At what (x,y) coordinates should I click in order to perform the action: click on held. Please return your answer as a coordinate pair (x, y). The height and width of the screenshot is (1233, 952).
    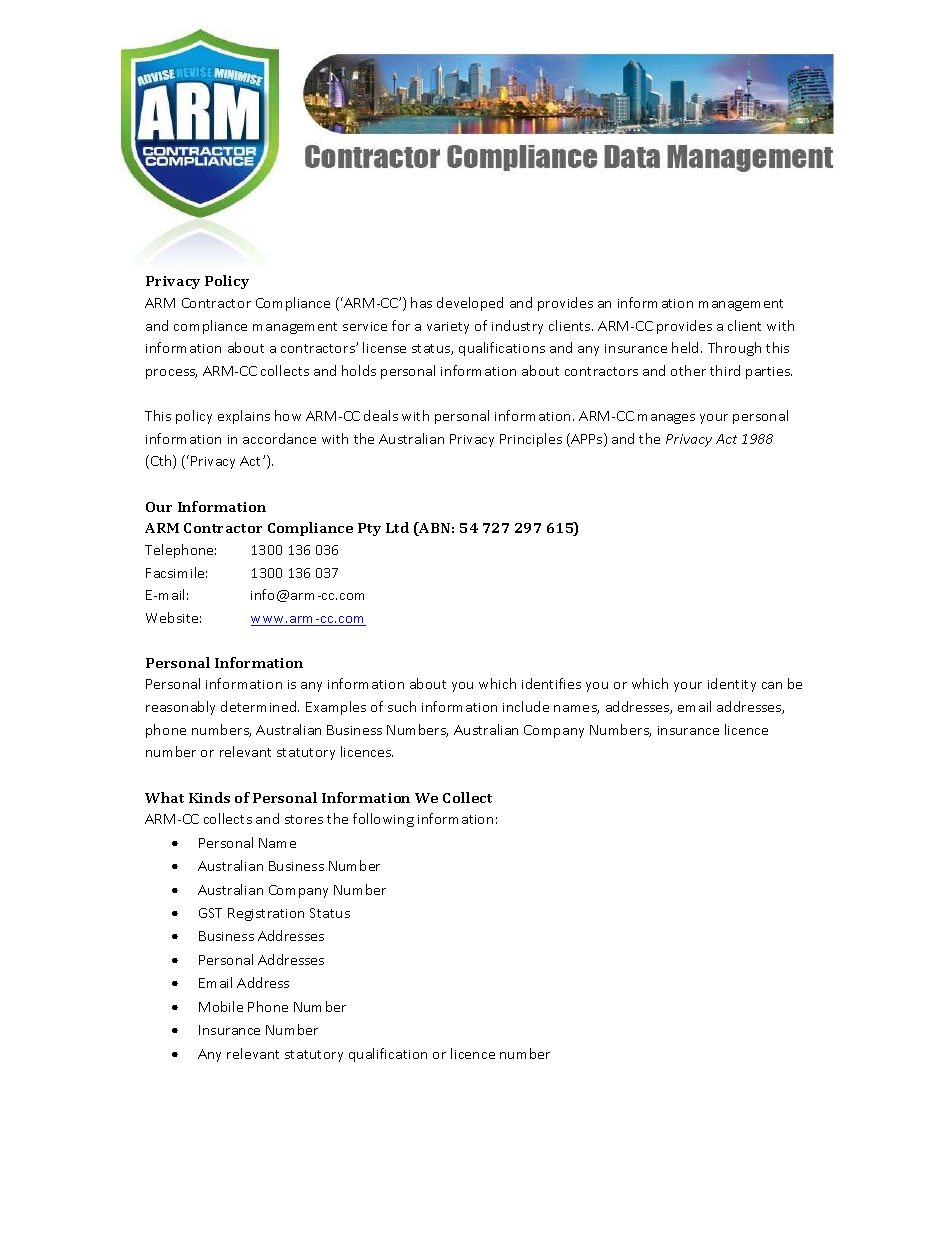
    Looking at the image, I should click on (687, 347).
